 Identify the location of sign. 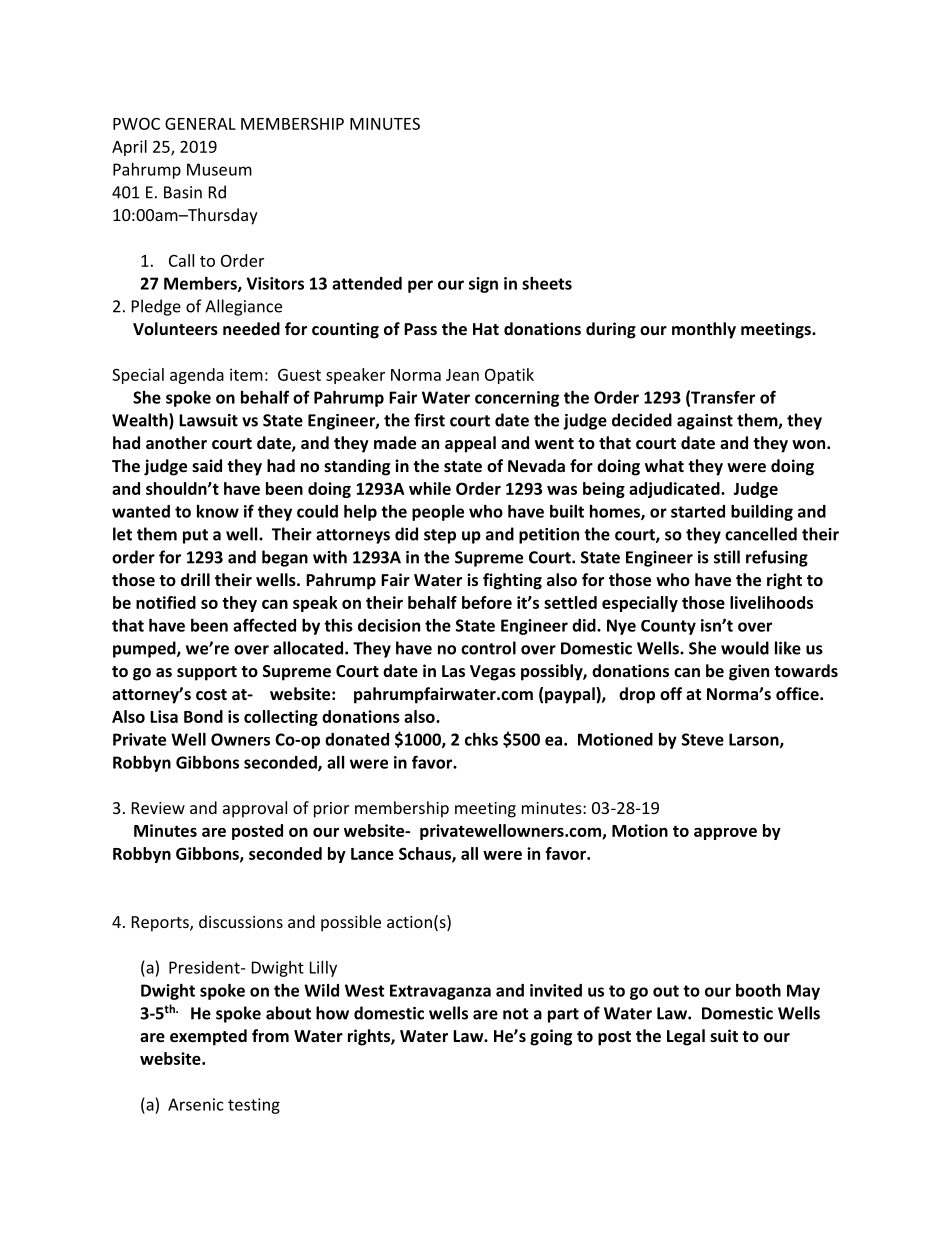
(483, 285).
